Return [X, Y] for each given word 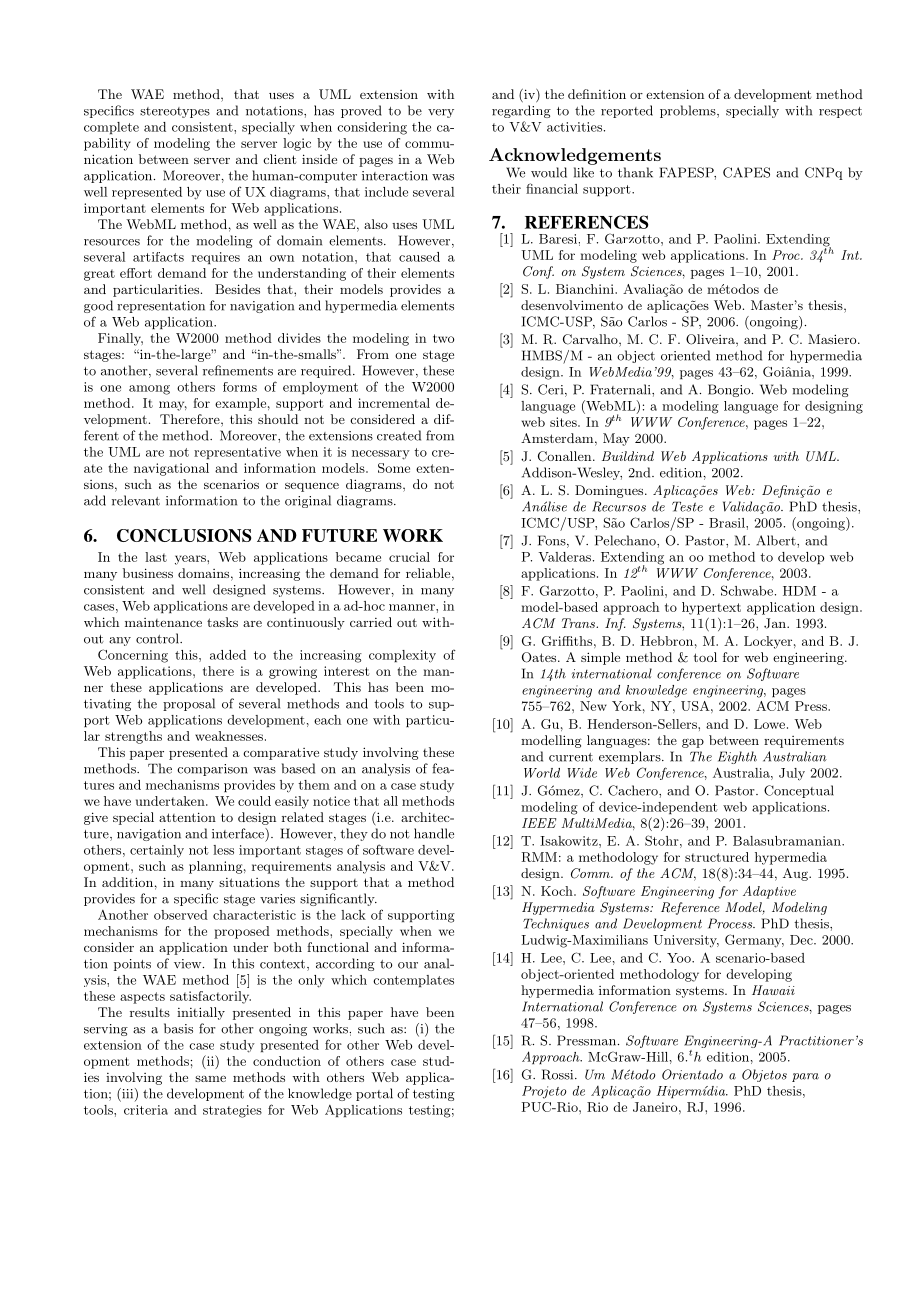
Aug [796, 874]
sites [564, 422]
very [441, 113]
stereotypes [175, 112]
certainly [157, 851]
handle [434, 833]
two [443, 338]
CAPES [746, 172]
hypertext [711, 608]
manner [413, 607]
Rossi [559, 1074]
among [149, 390]
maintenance [163, 622]
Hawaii [773, 990]
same [210, 1078]
